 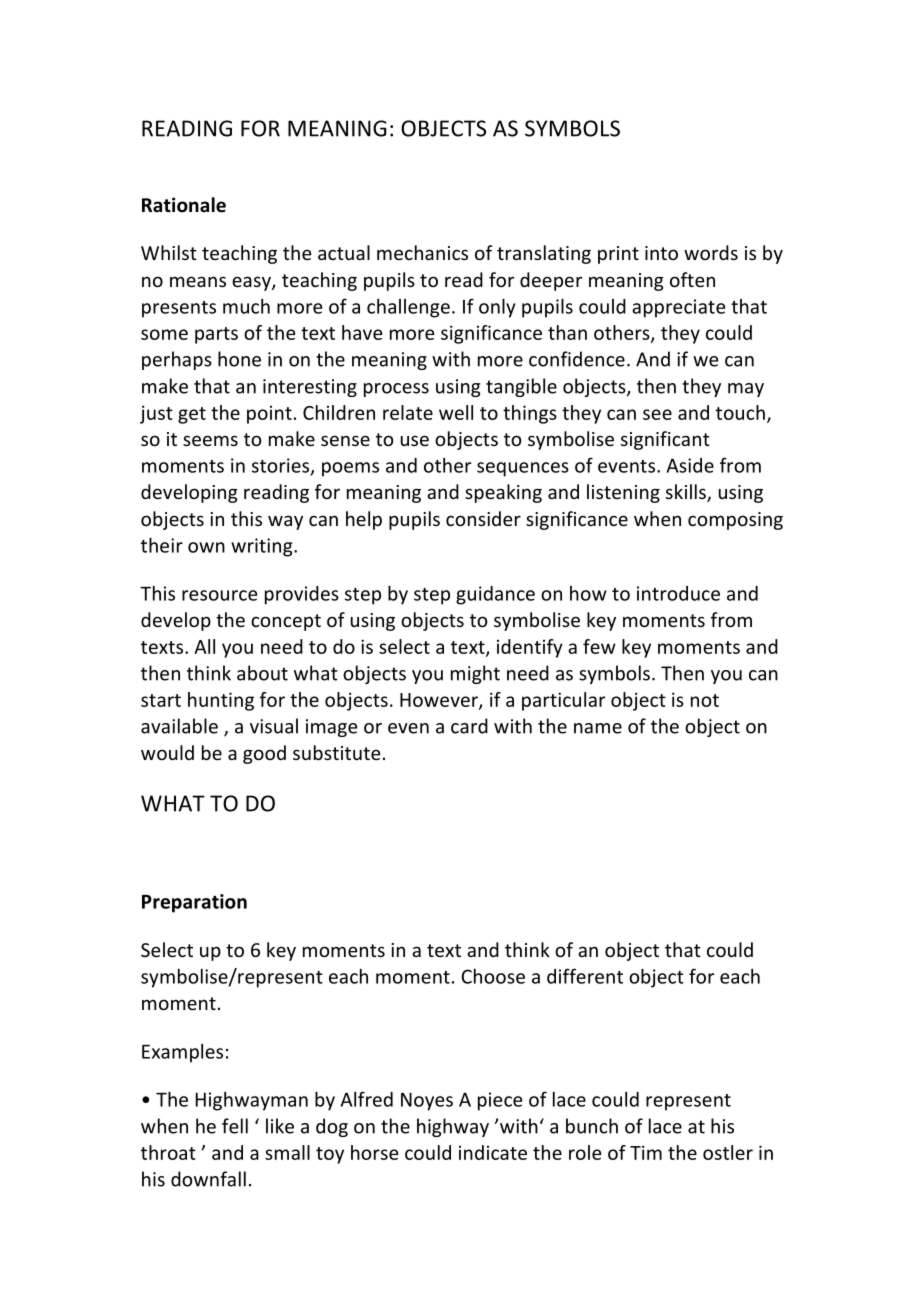 What do you see at coordinates (184, 205) in the screenshot?
I see `Rationale` at bounding box center [184, 205].
